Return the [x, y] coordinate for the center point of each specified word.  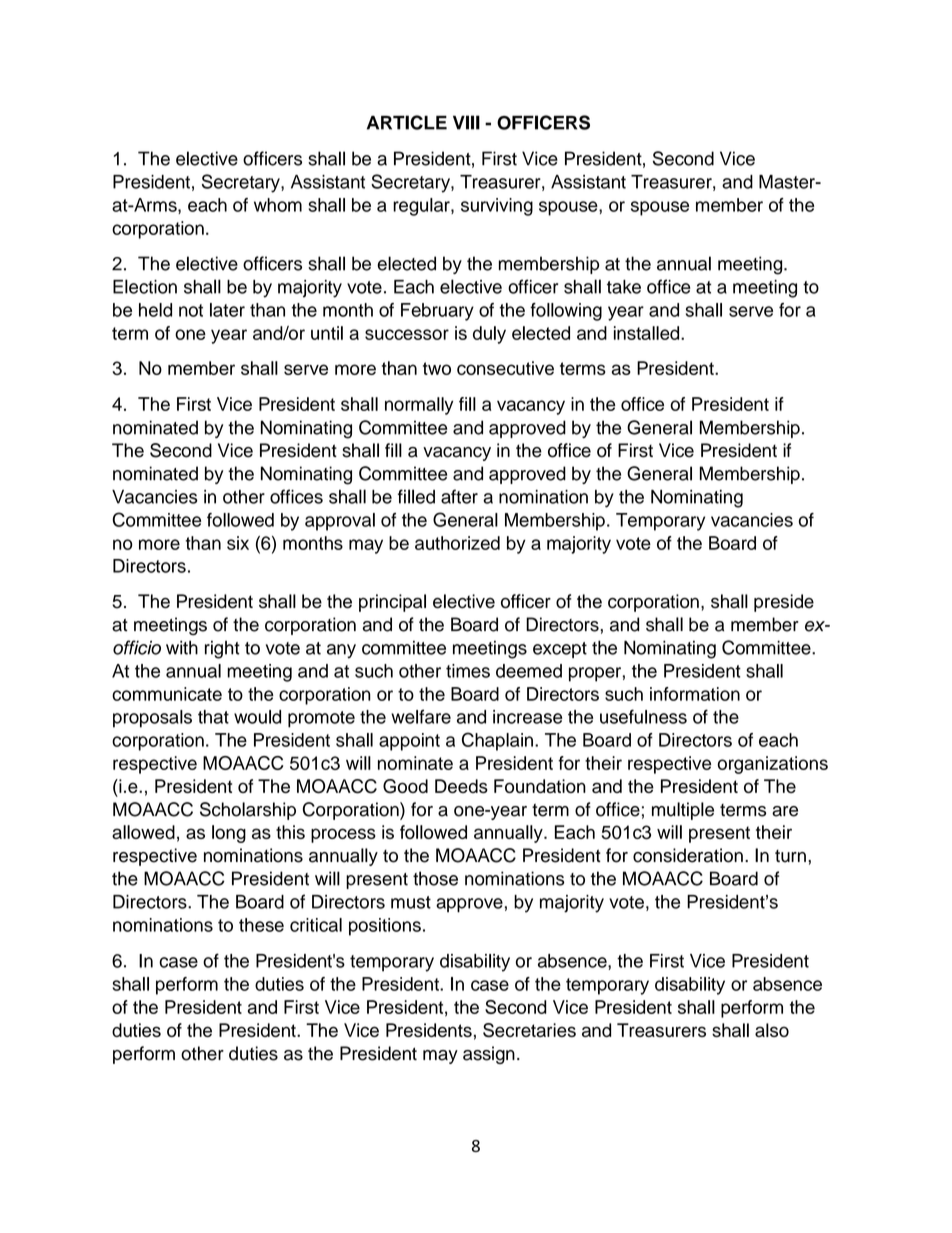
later [227, 310]
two [437, 368]
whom [278, 205]
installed [648, 333]
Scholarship [248, 811]
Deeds [461, 786]
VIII [466, 122]
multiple [683, 811]
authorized [457, 543]
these [261, 925]
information [695, 694]
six [238, 543]
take [624, 287]
